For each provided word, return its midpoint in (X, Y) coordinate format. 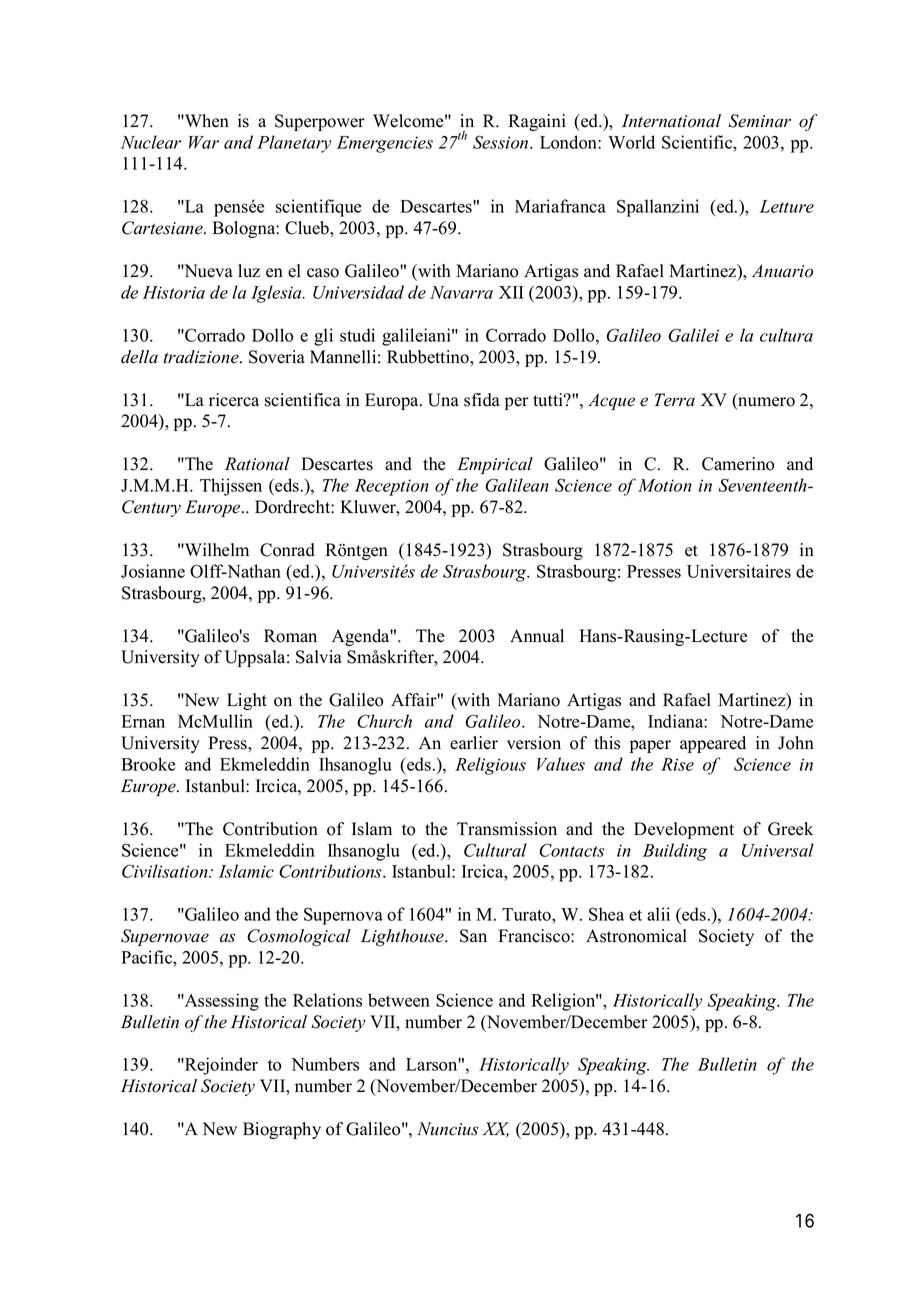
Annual (537, 636)
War (204, 142)
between (399, 1000)
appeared (713, 744)
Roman (290, 636)
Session (502, 142)
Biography (282, 1130)
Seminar (759, 121)
